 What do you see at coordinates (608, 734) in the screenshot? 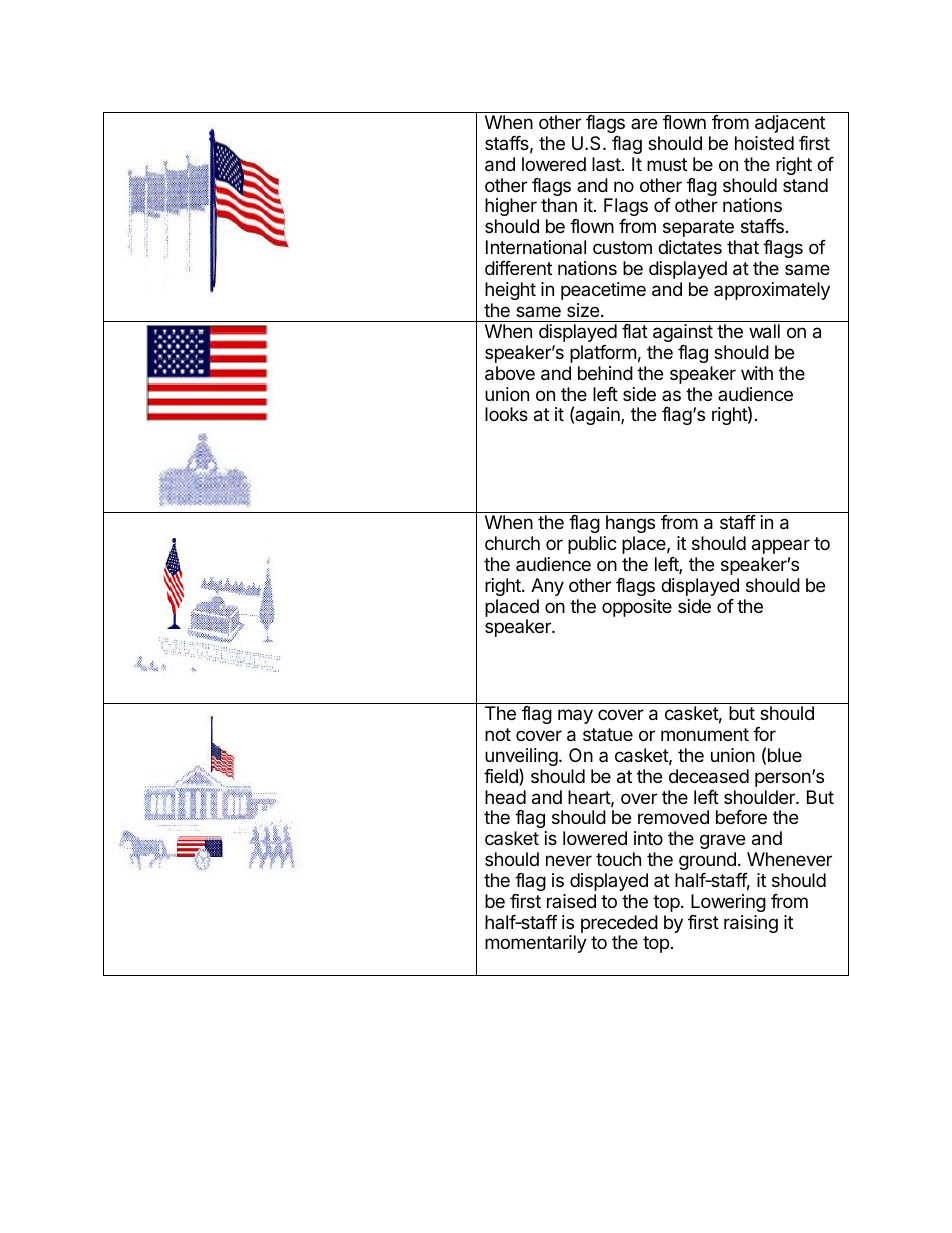
I see `statue` at bounding box center [608, 734].
